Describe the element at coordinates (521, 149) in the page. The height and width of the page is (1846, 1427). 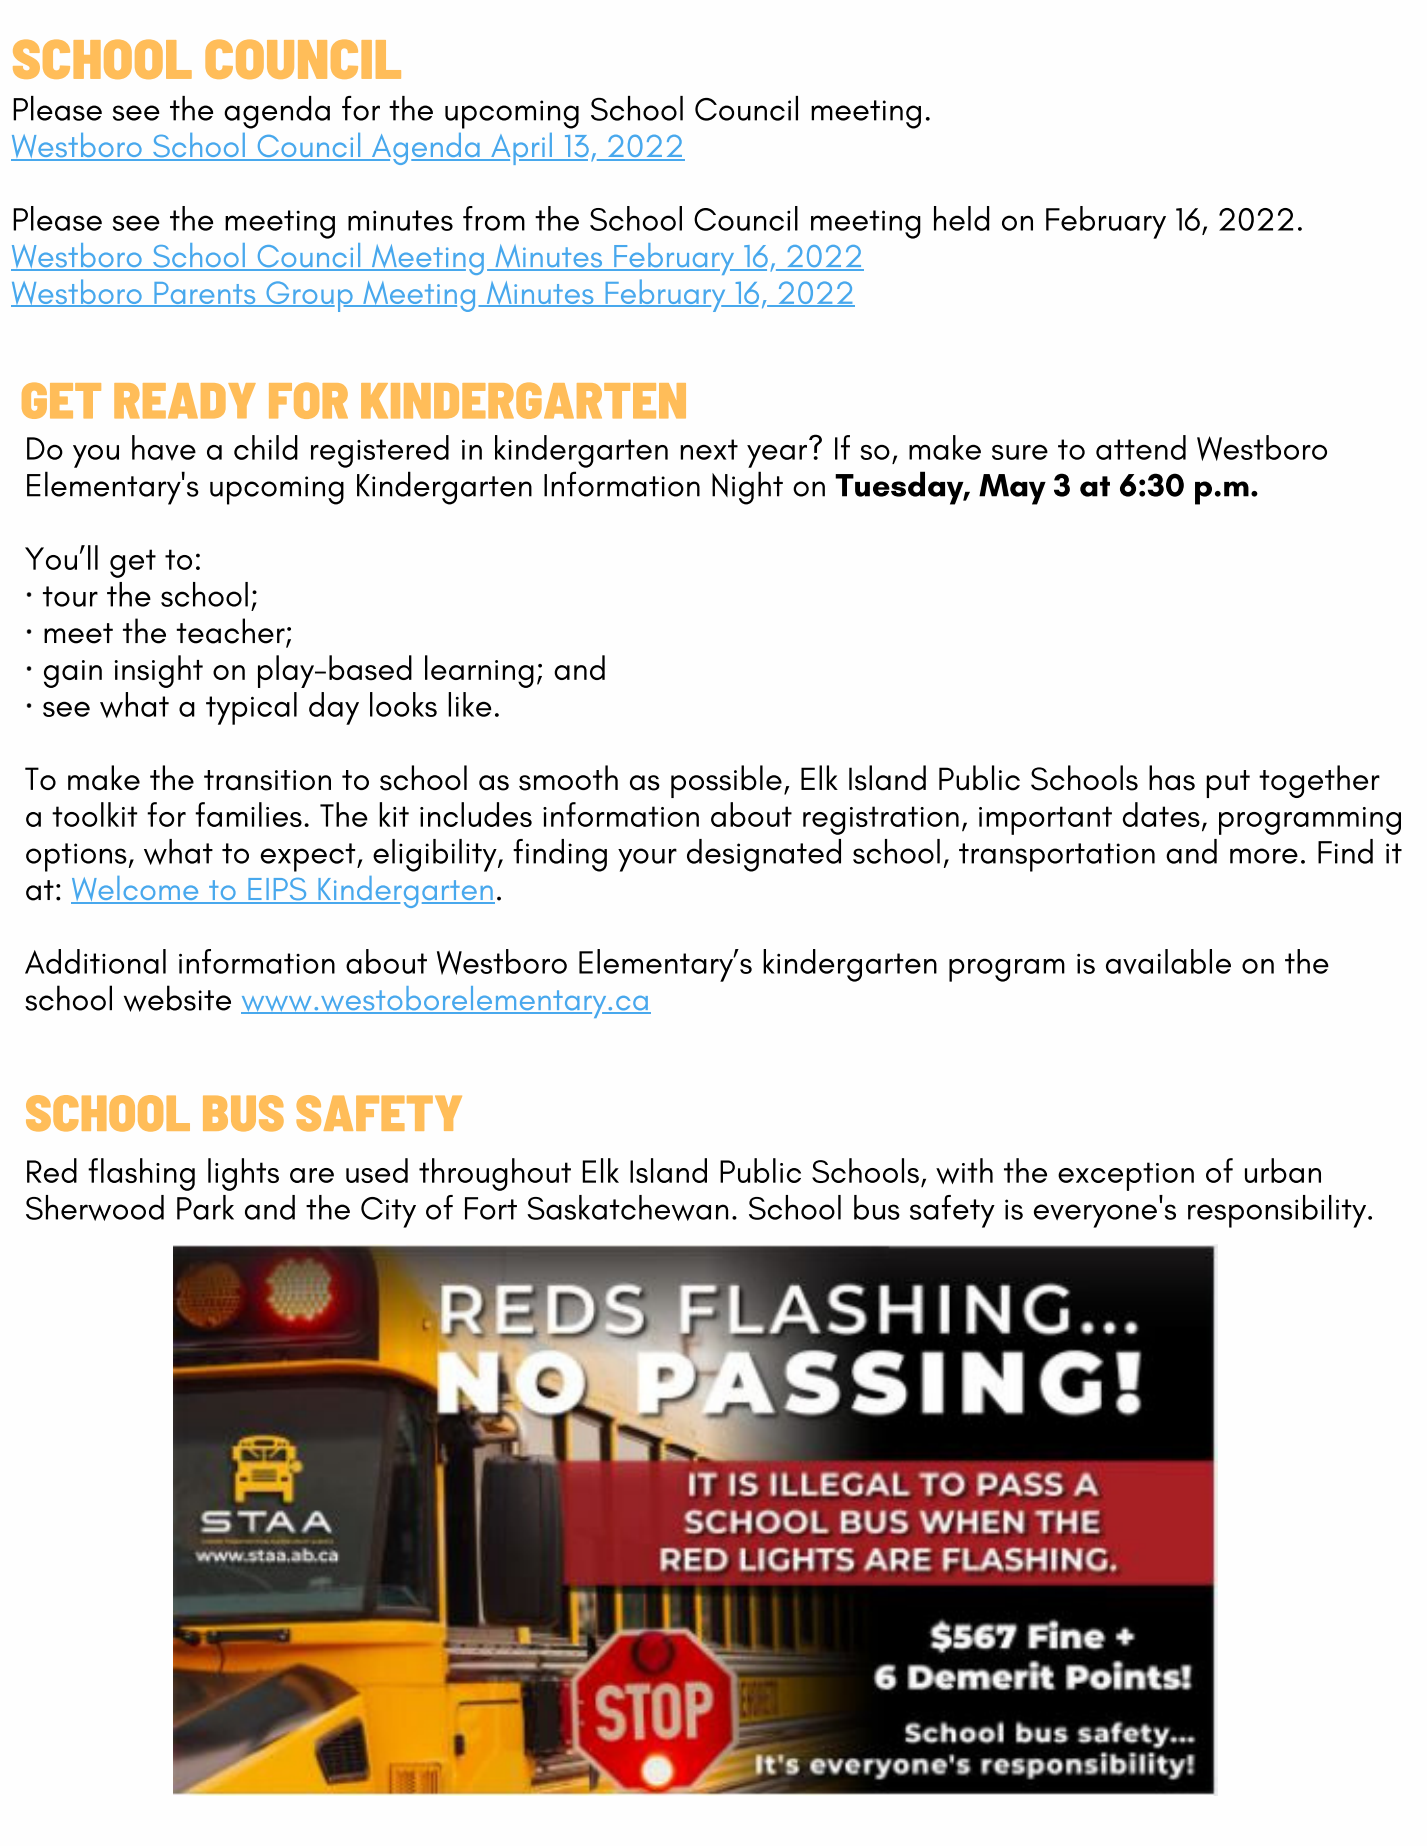
I see `April` at that location.
